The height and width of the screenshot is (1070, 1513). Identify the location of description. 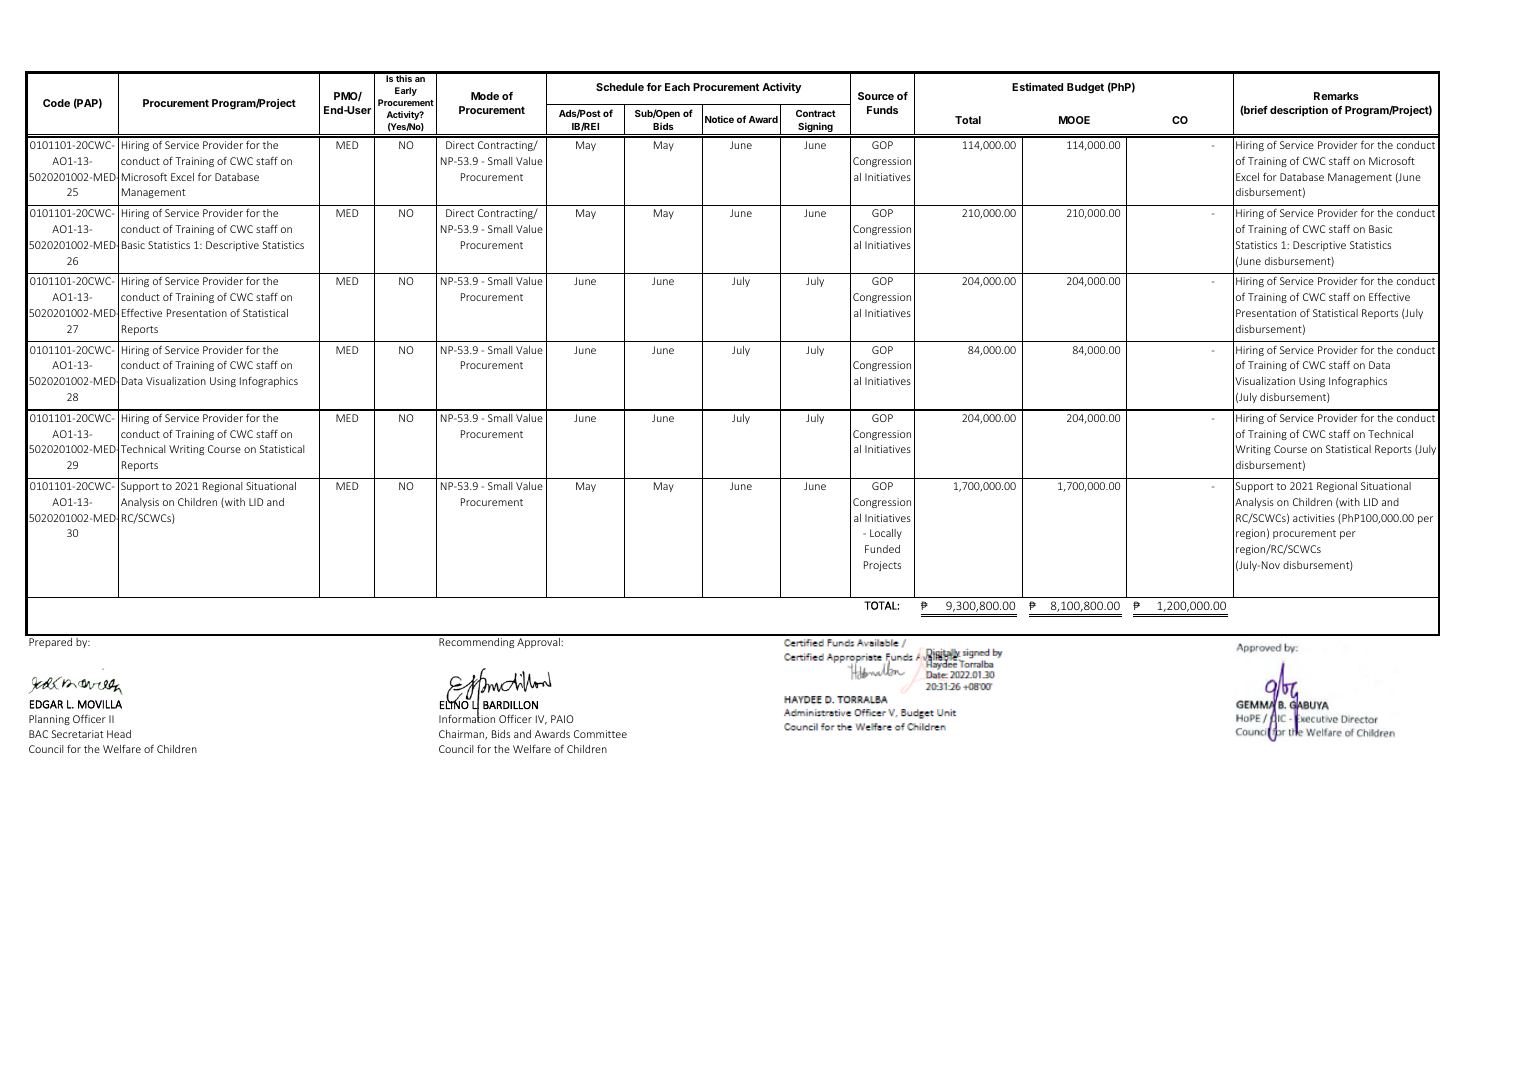
(1299, 111).
